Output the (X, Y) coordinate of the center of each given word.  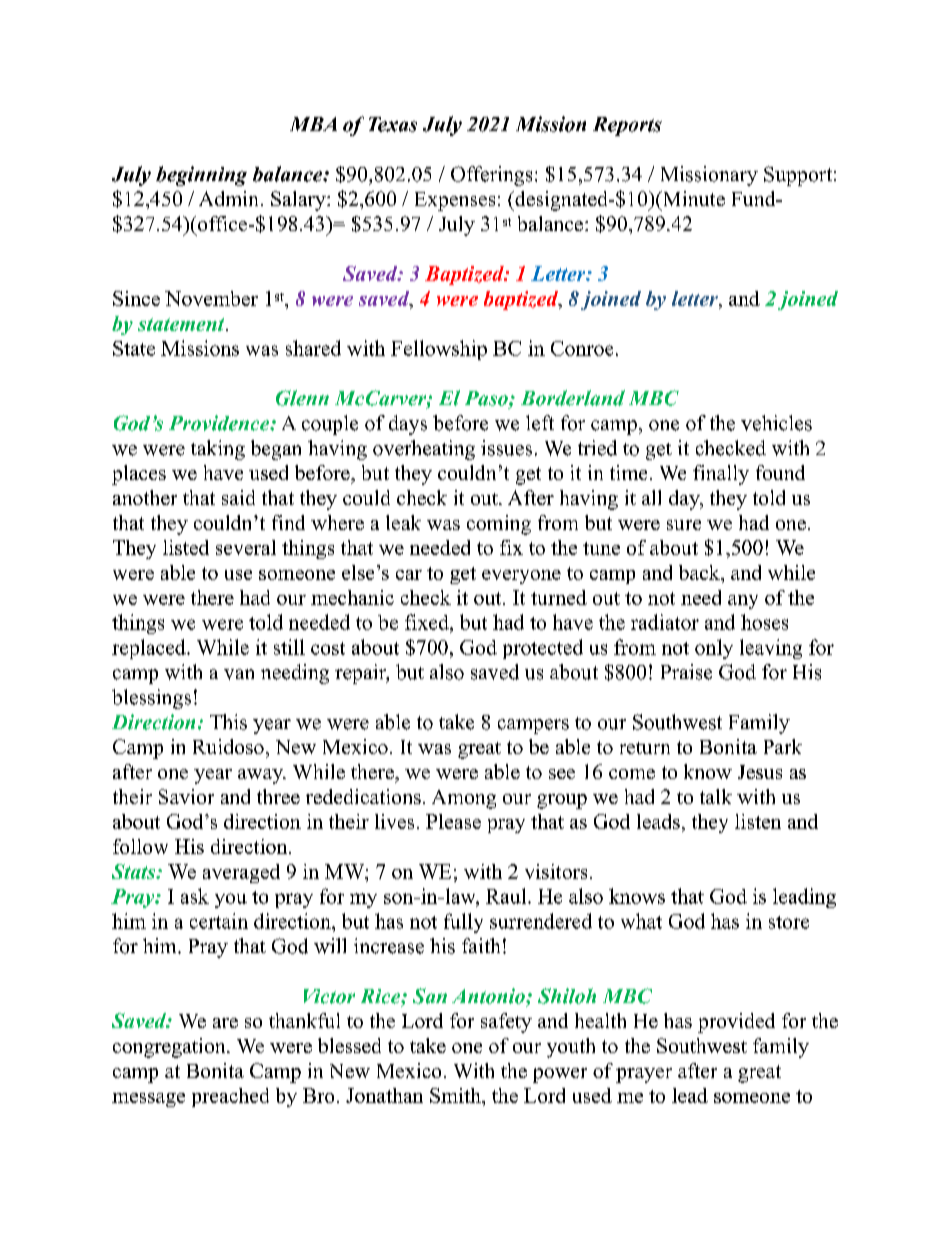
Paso (487, 398)
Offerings (491, 176)
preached (230, 1097)
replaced (150, 649)
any (743, 602)
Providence (220, 423)
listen (758, 821)
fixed (428, 622)
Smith (456, 1095)
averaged (241, 873)
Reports (627, 126)
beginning (201, 176)
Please (453, 821)
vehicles (776, 423)
